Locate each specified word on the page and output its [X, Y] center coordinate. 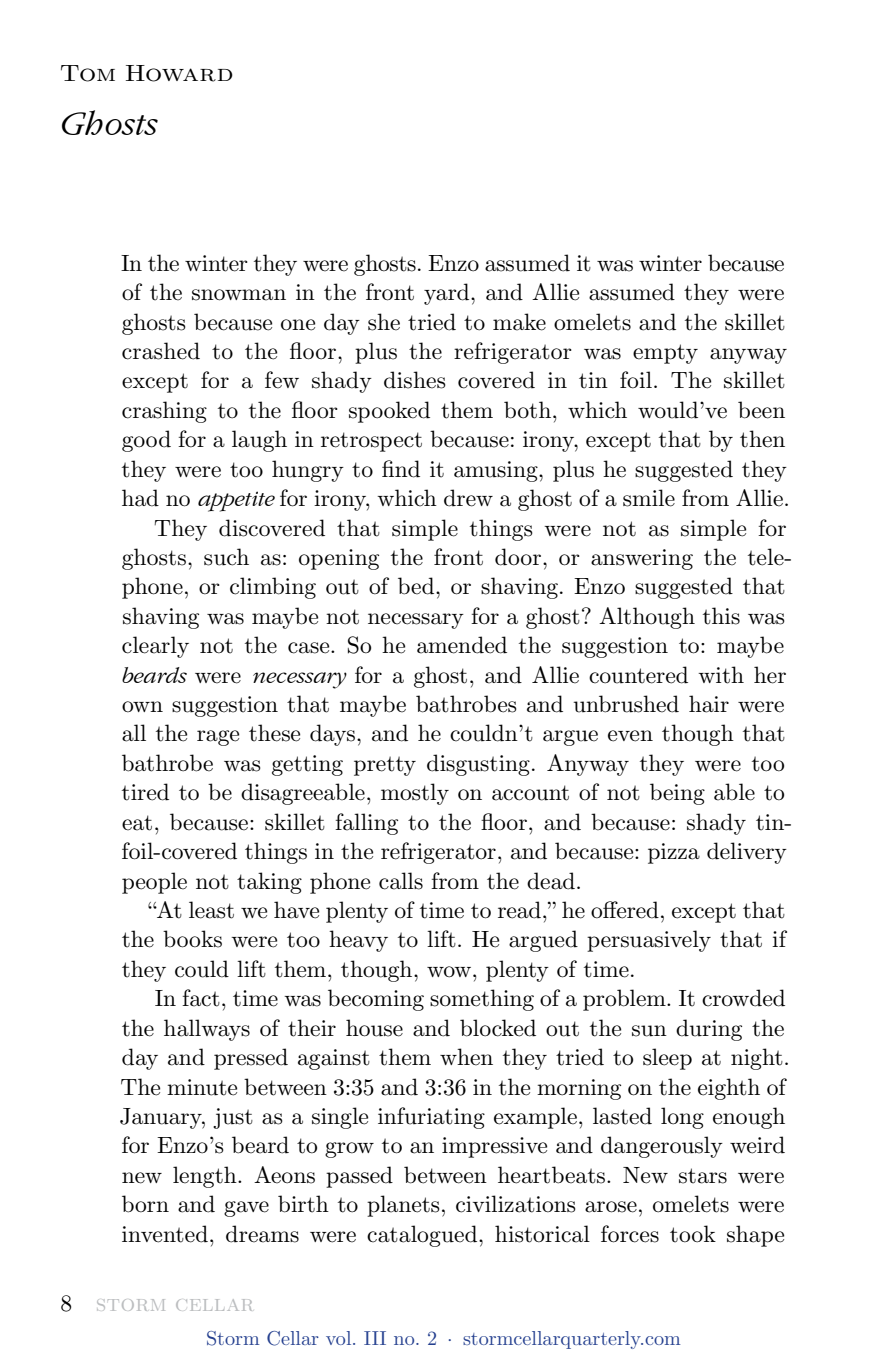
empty [665, 354]
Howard [179, 73]
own [142, 707]
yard [448, 294]
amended [462, 645]
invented [165, 1234]
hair [709, 704]
